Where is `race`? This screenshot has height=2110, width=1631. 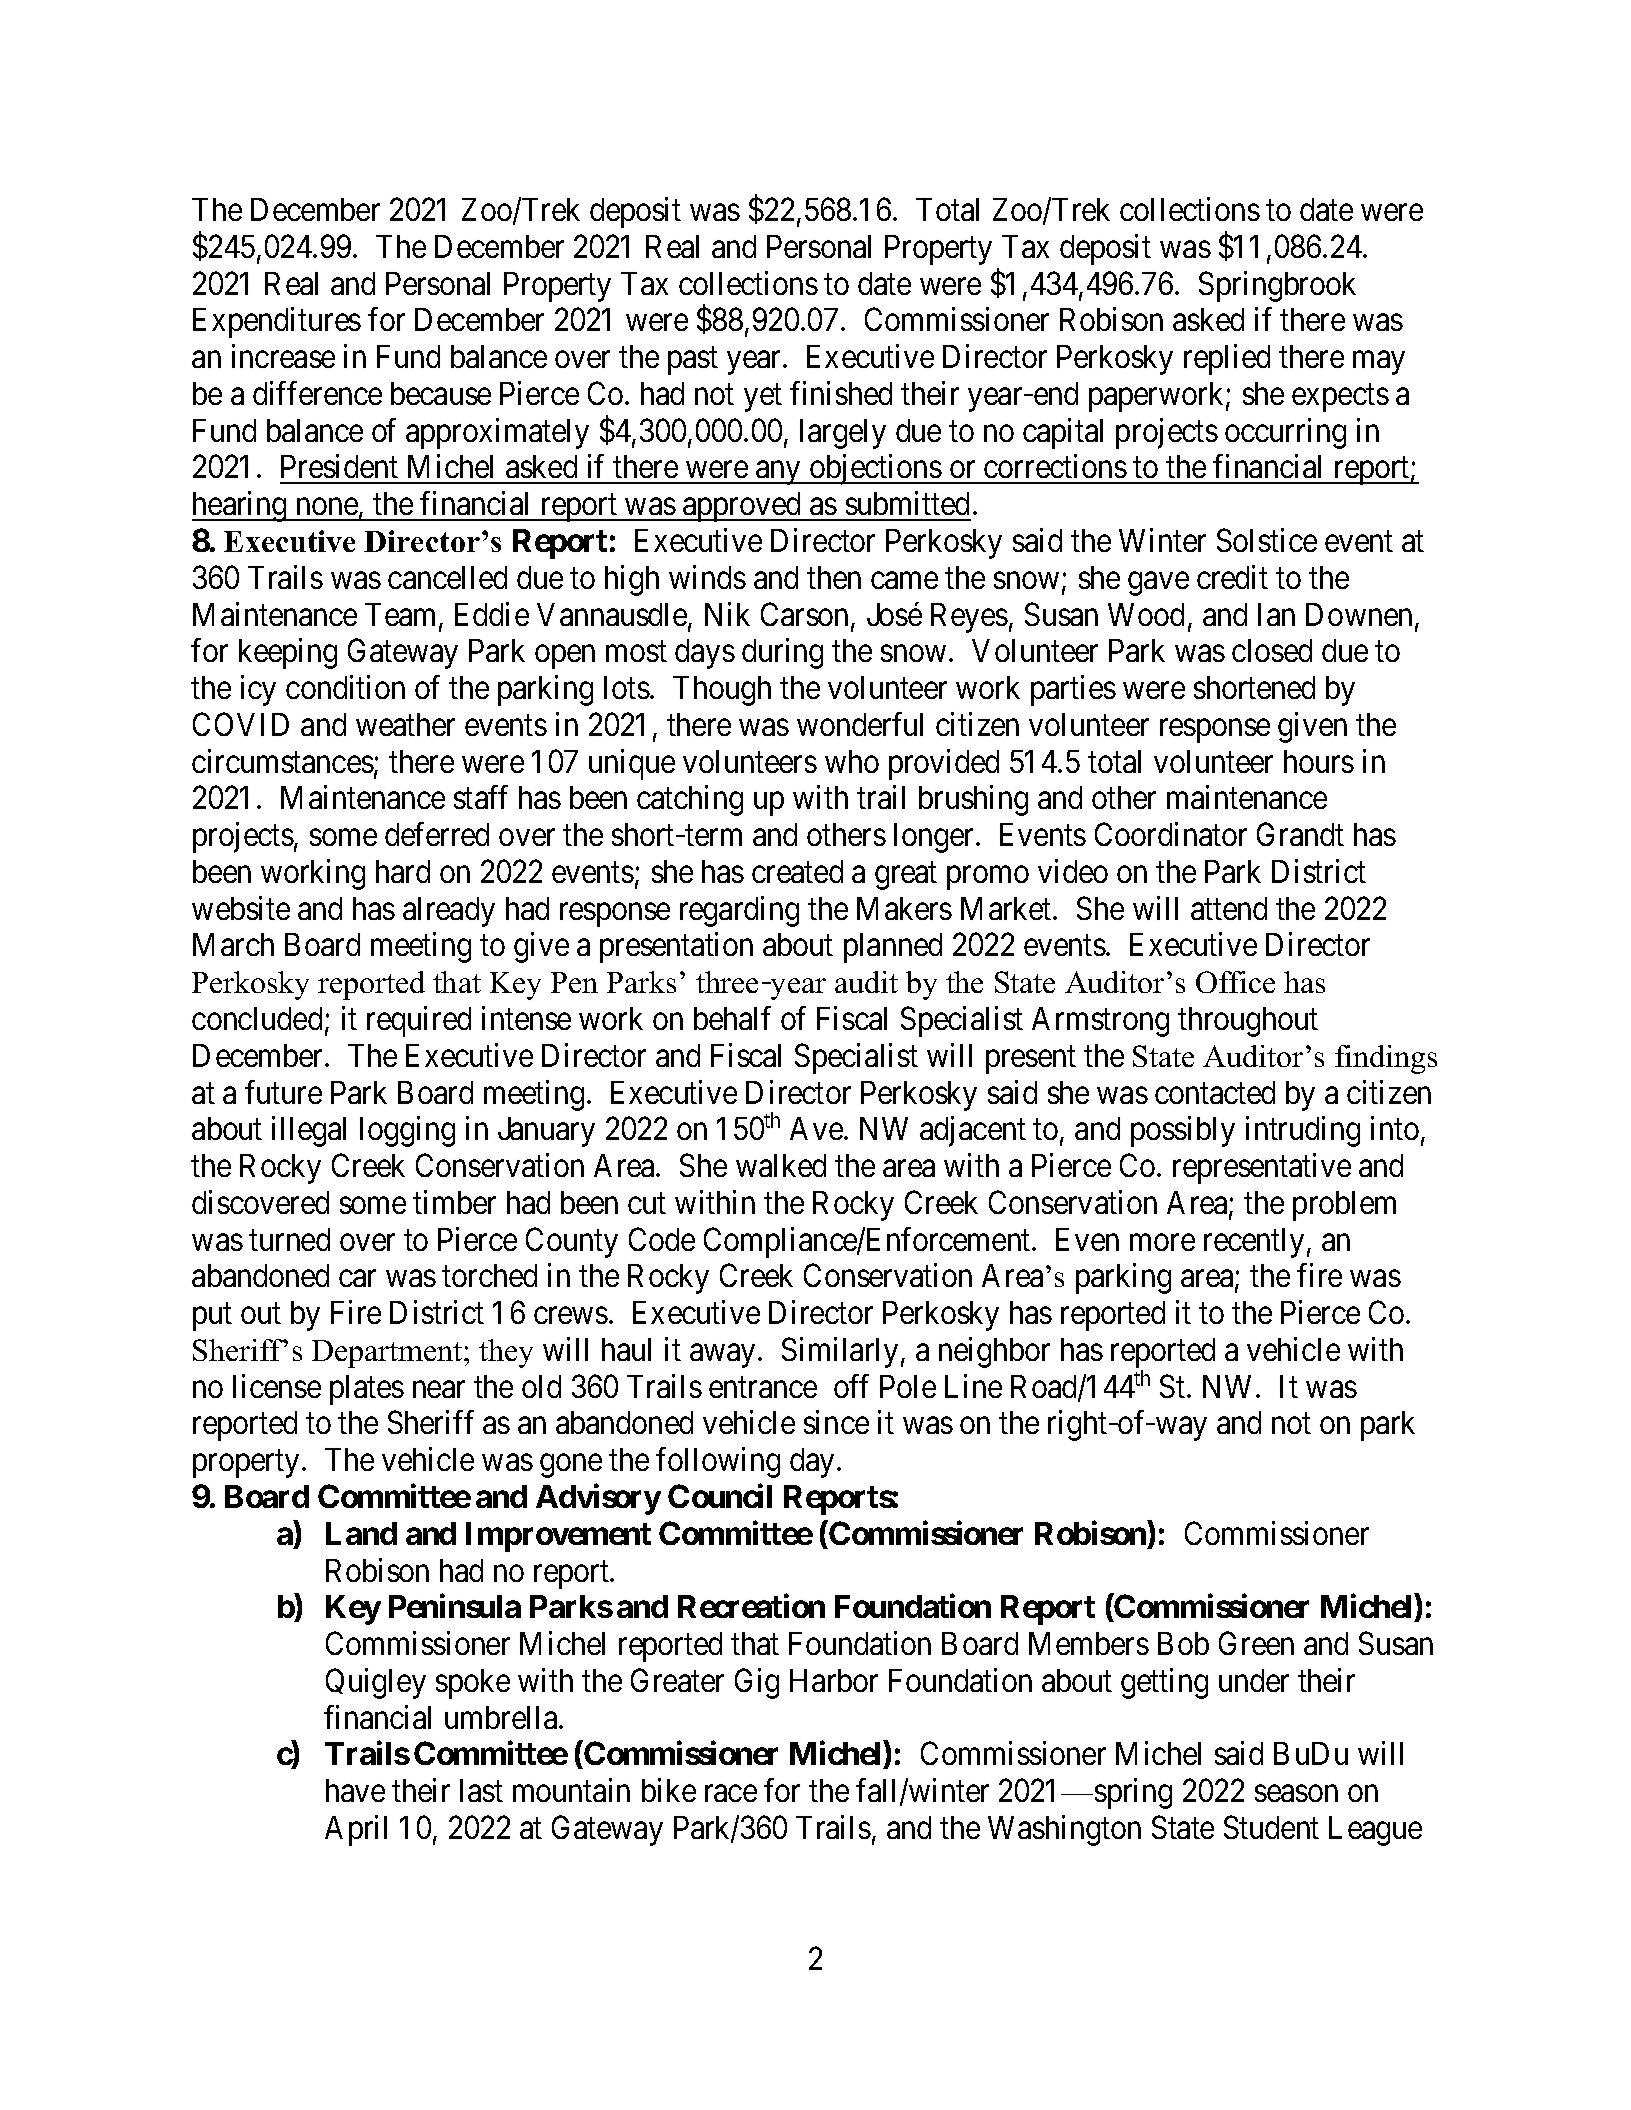
race is located at coordinates (731, 1794).
